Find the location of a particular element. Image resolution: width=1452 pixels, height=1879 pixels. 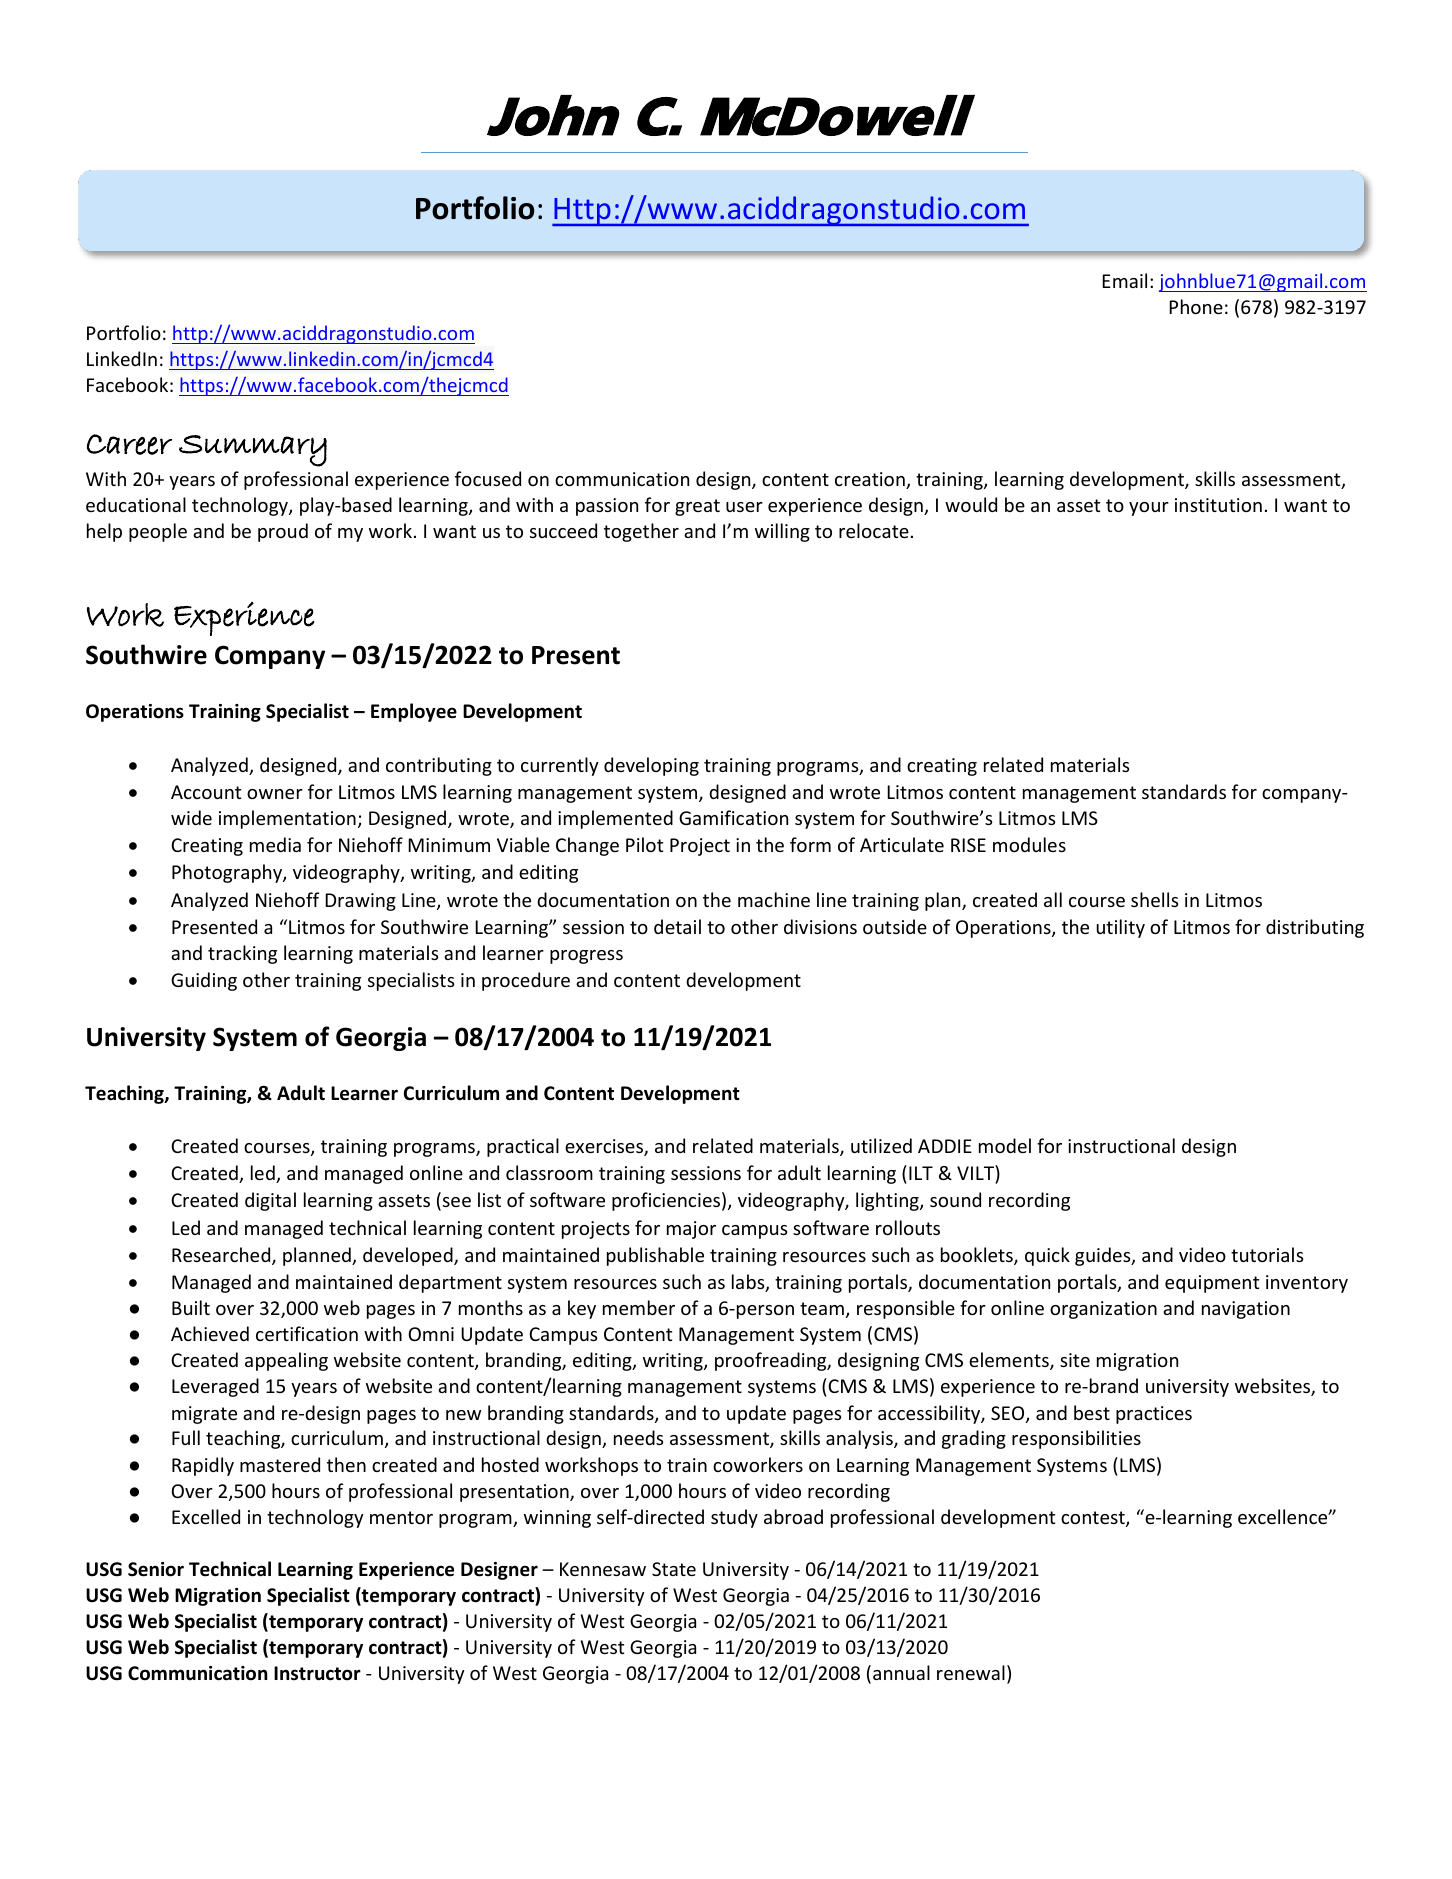

modules is located at coordinates (1029, 844).
